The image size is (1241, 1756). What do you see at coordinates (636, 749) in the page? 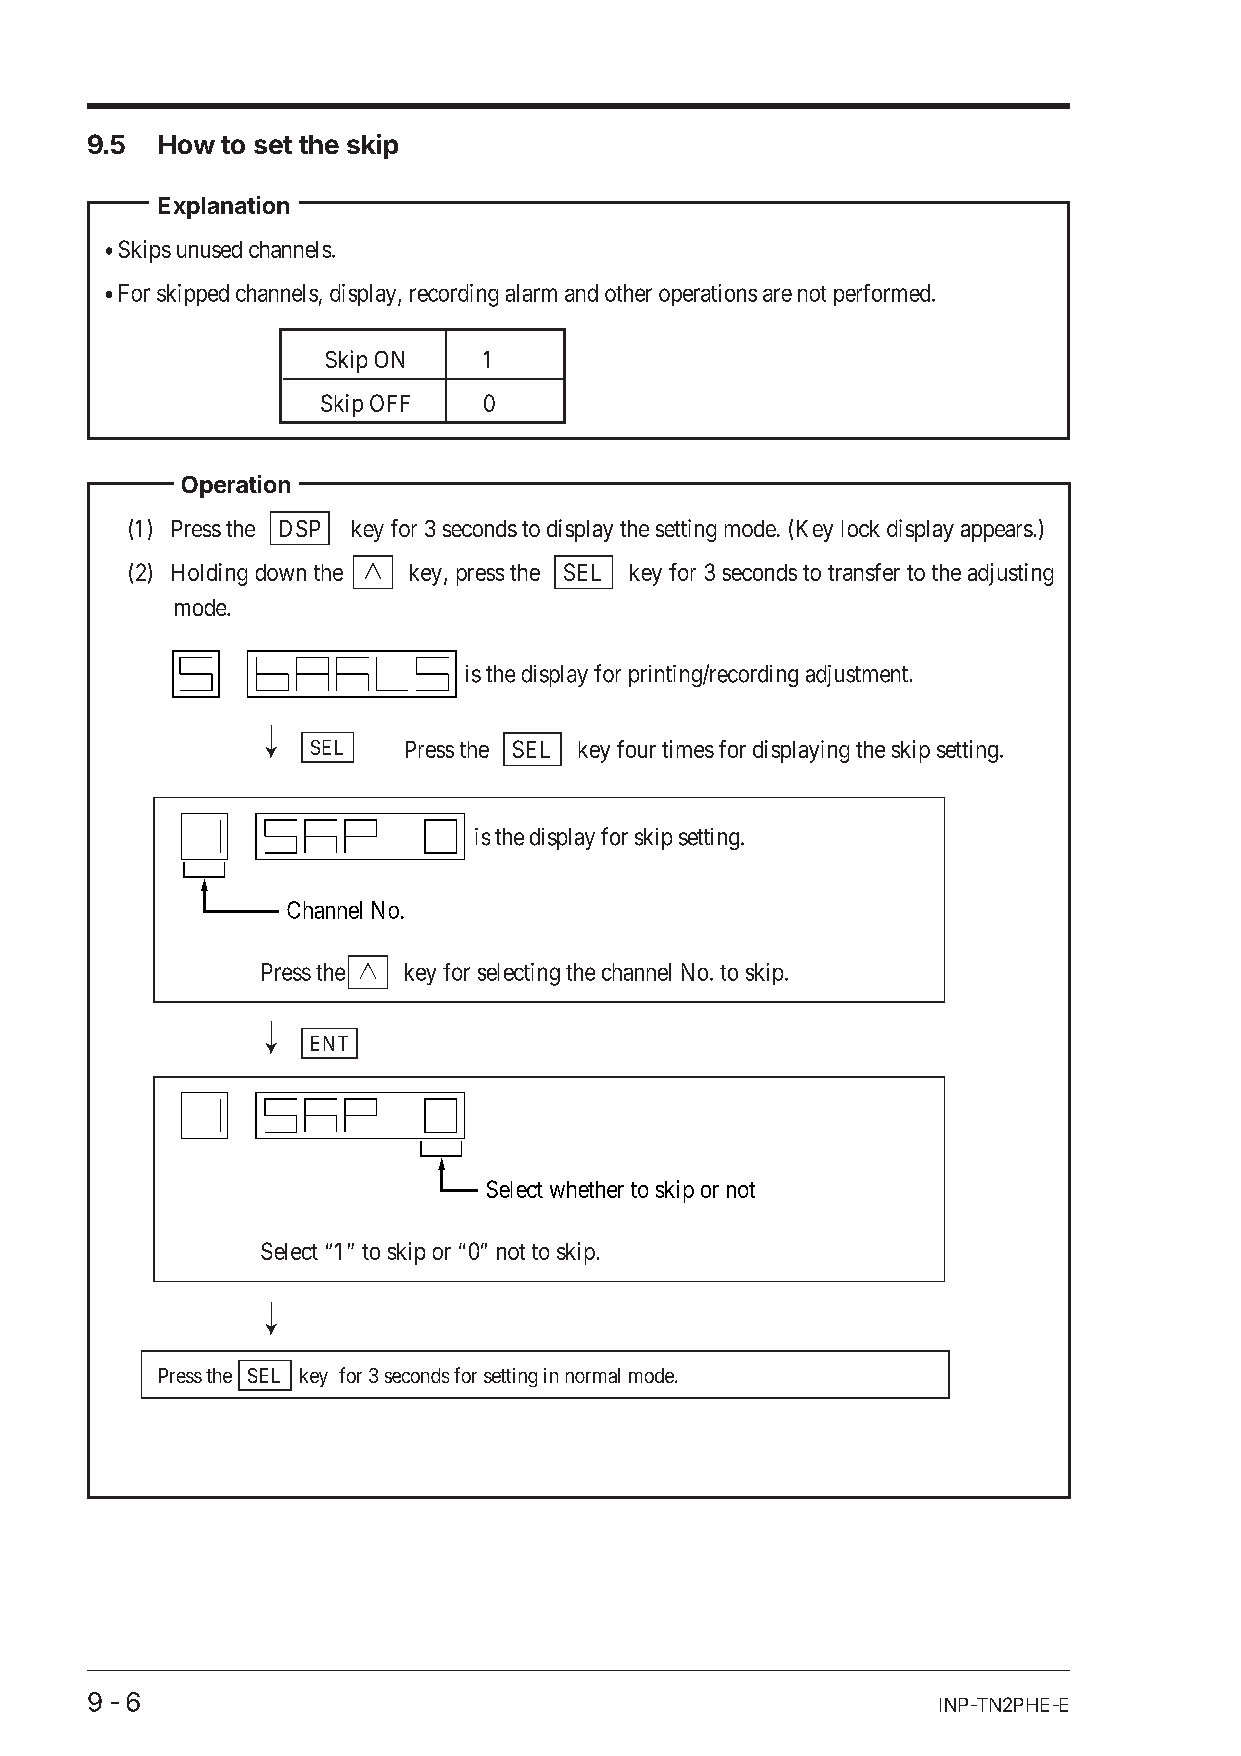
I see `four` at bounding box center [636, 749].
